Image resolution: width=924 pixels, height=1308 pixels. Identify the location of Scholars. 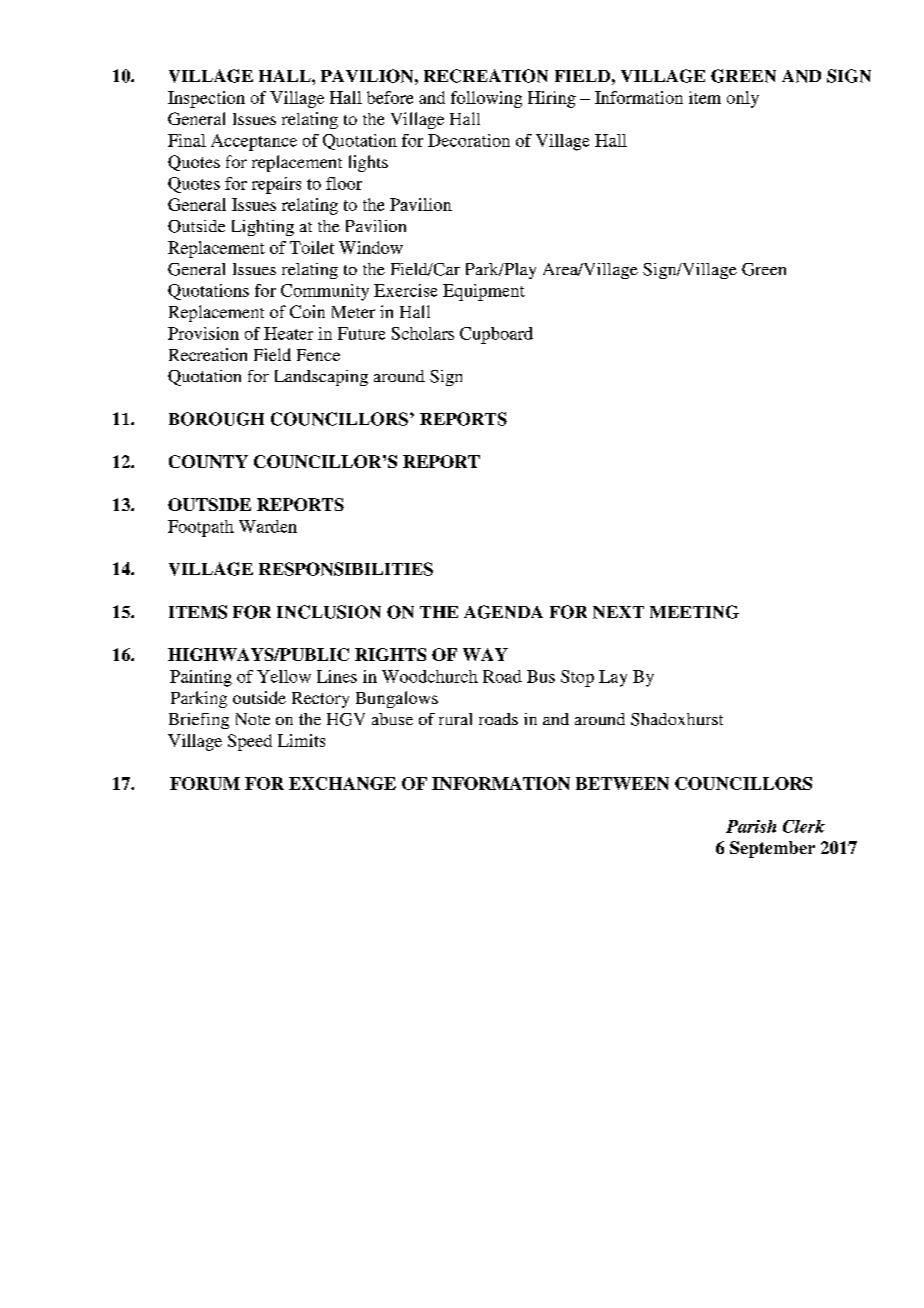
(423, 333).
